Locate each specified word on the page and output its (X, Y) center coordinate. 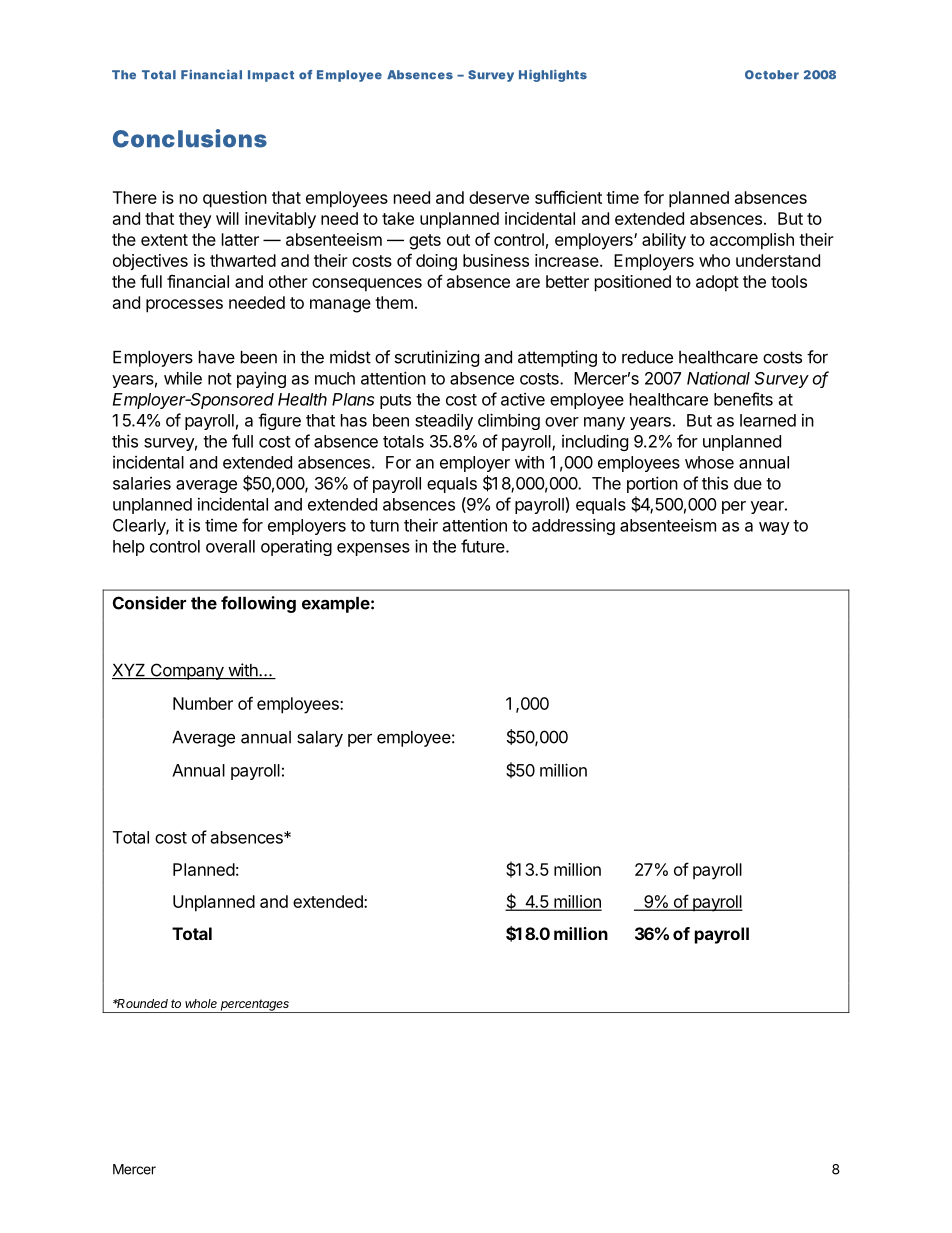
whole (201, 1003)
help (129, 548)
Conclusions (190, 138)
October (772, 75)
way (774, 528)
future (484, 546)
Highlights (553, 75)
